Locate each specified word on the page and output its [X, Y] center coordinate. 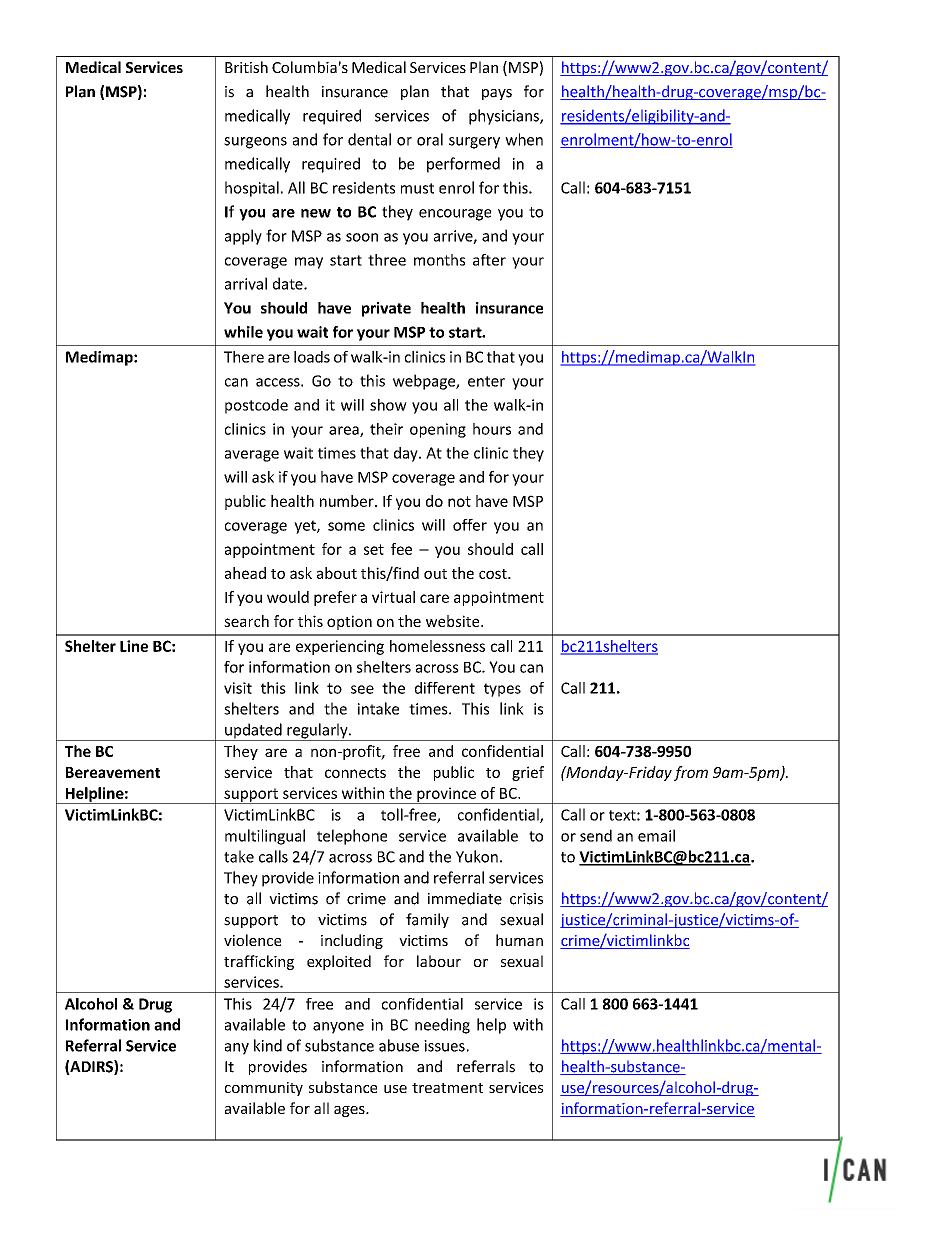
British [246, 67]
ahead [245, 573]
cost [494, 574]
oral [430, 139]
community [264, 1089]
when [524, 139]
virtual [393, 597]
